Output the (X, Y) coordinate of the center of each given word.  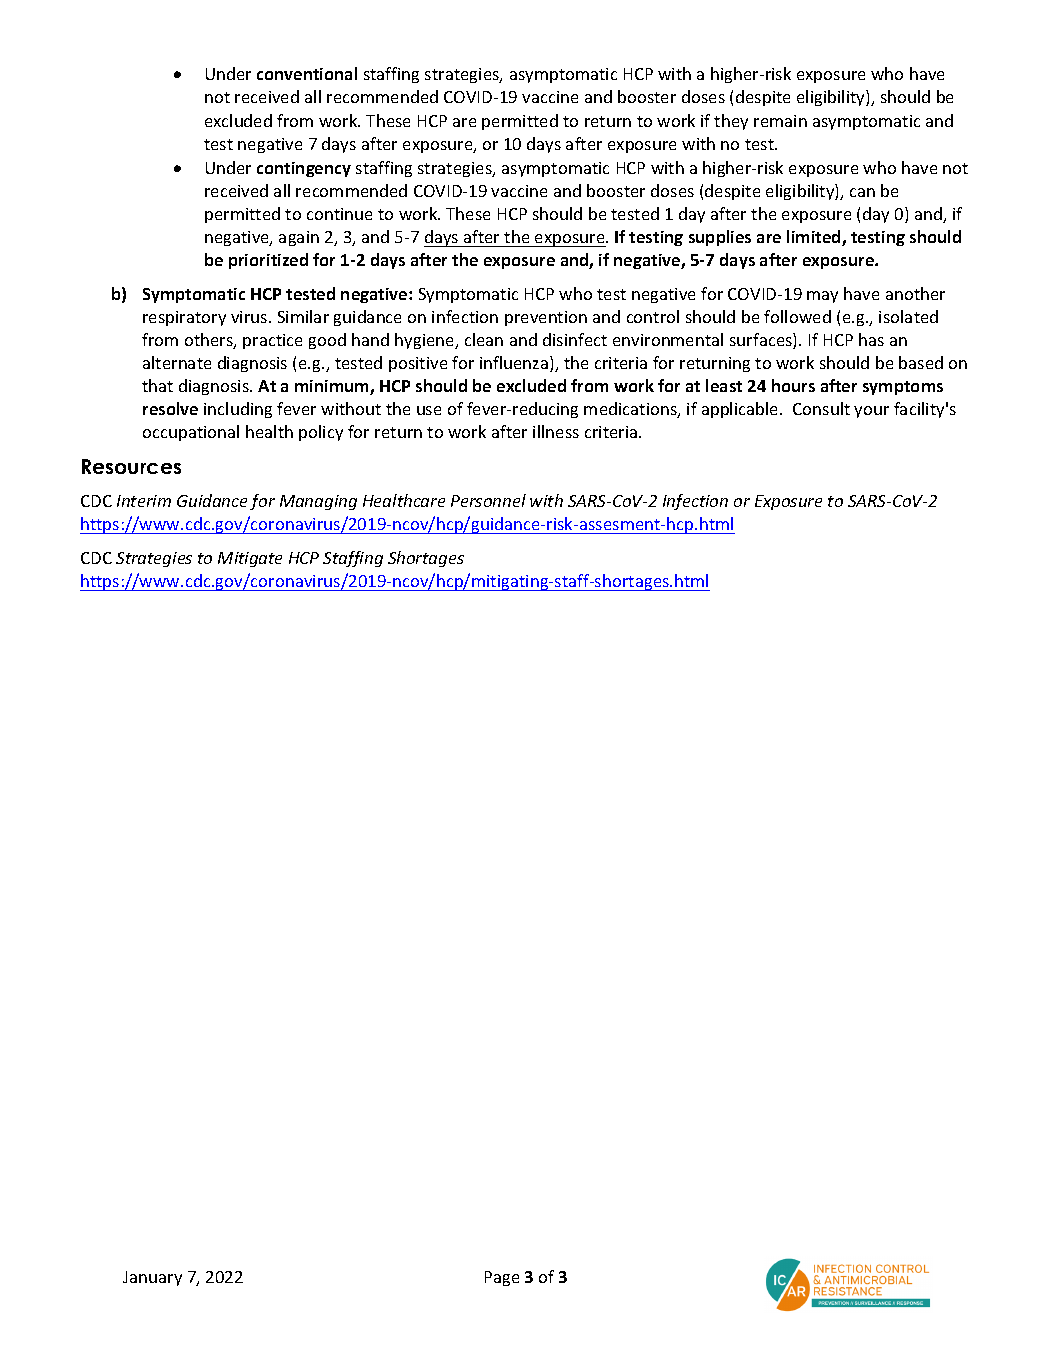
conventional (307, 73)
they (731, 122)
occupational (191, 433)
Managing (318, 502)
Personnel (488, 500)
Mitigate (250, 559)
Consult (821, 408)
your (871, 412)
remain (780, 121)
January (152, 1278)
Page (502, 1278)
